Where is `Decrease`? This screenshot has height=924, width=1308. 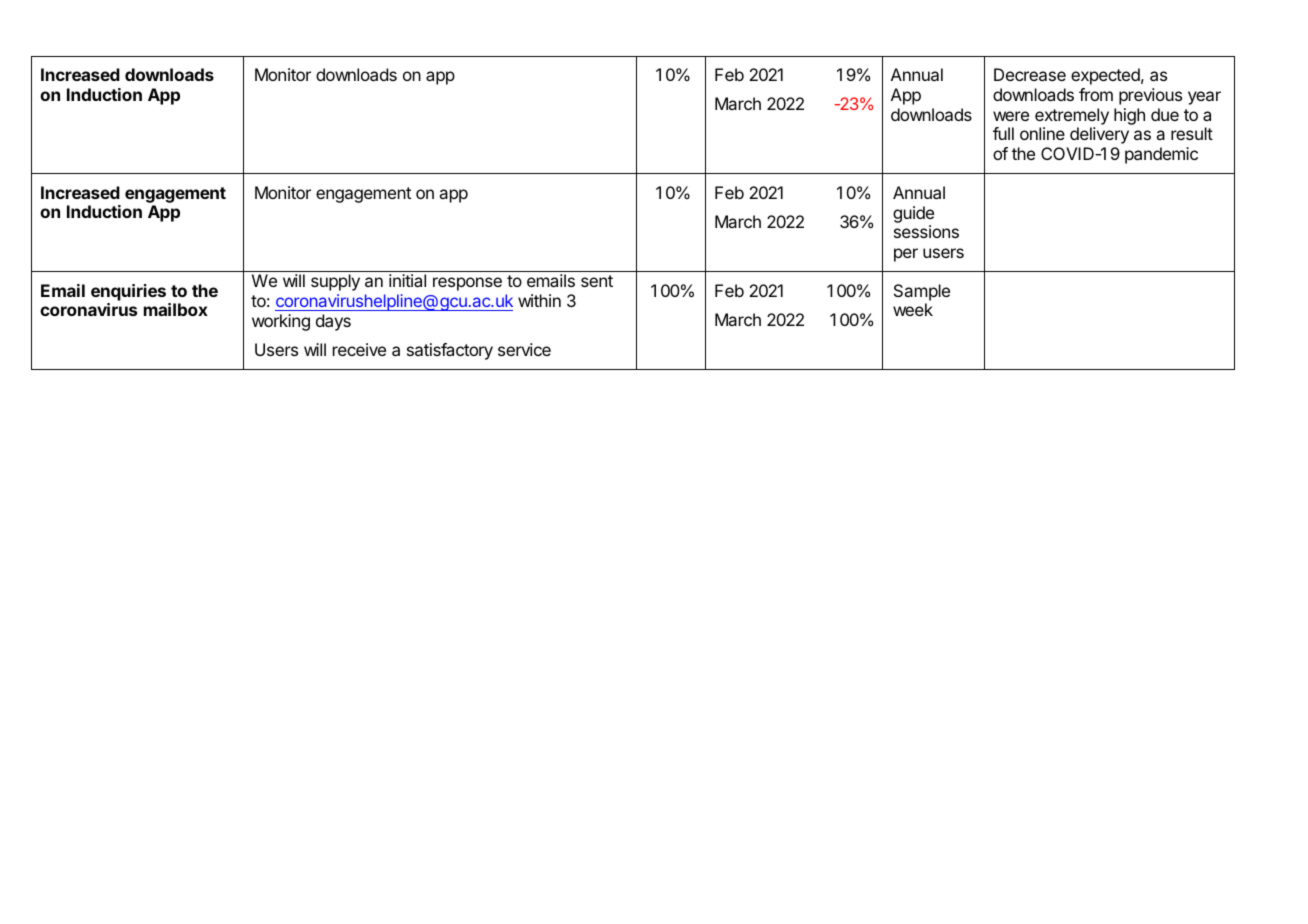
Decrease is located at coordinates (1030, 74).
